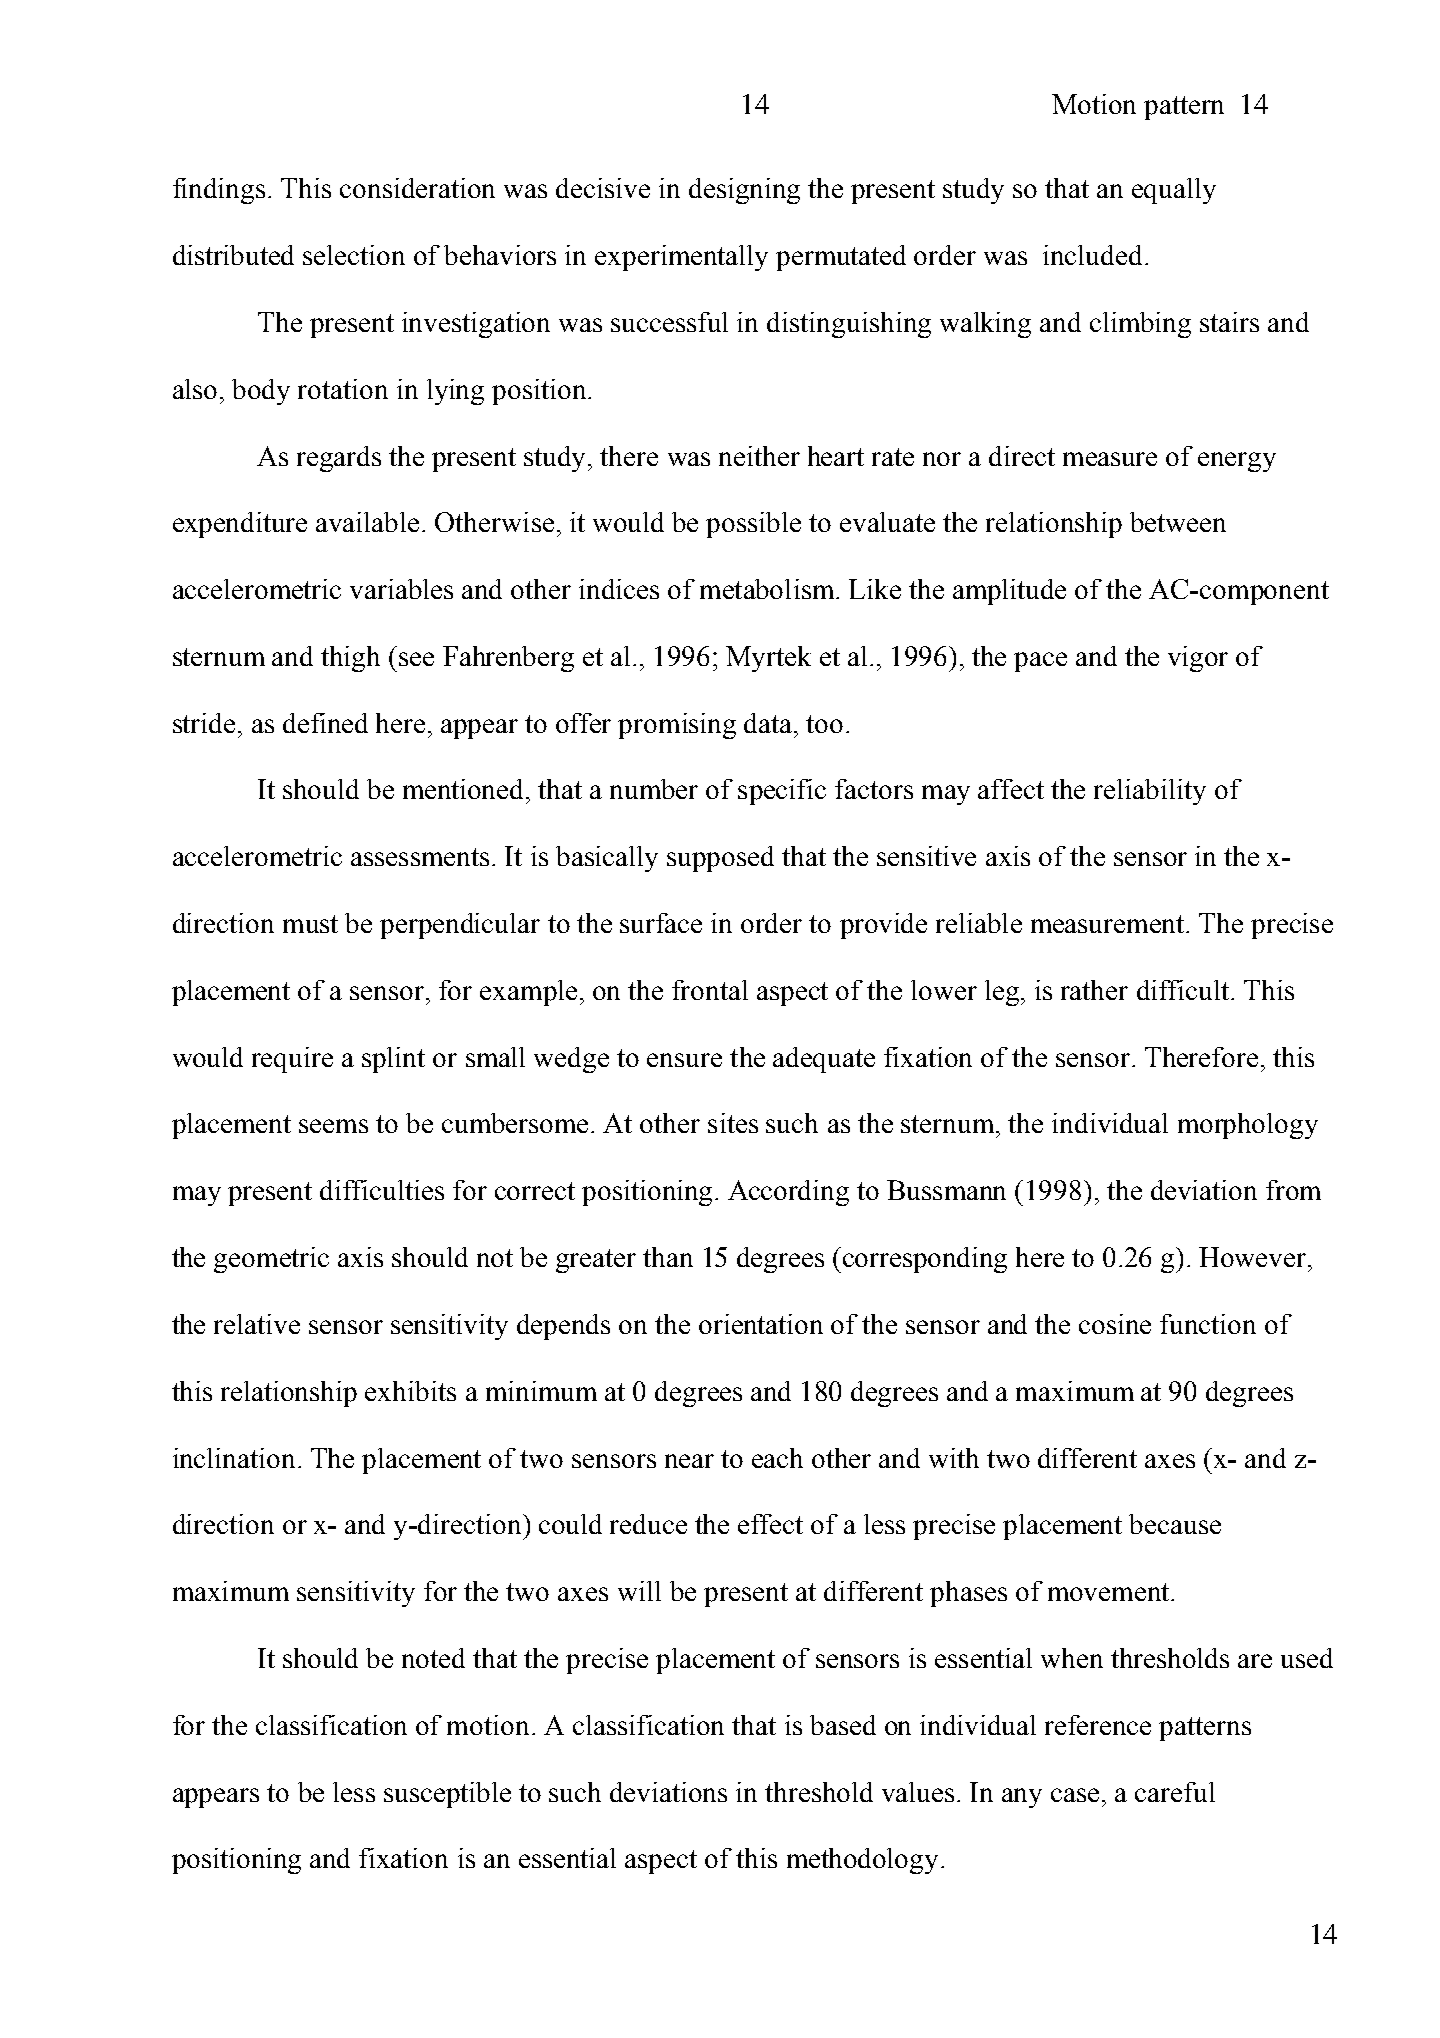 This document has height=2038, width=1440. Describe the element at coordinates (788, 1193) in the document. I see `According` at that location.
